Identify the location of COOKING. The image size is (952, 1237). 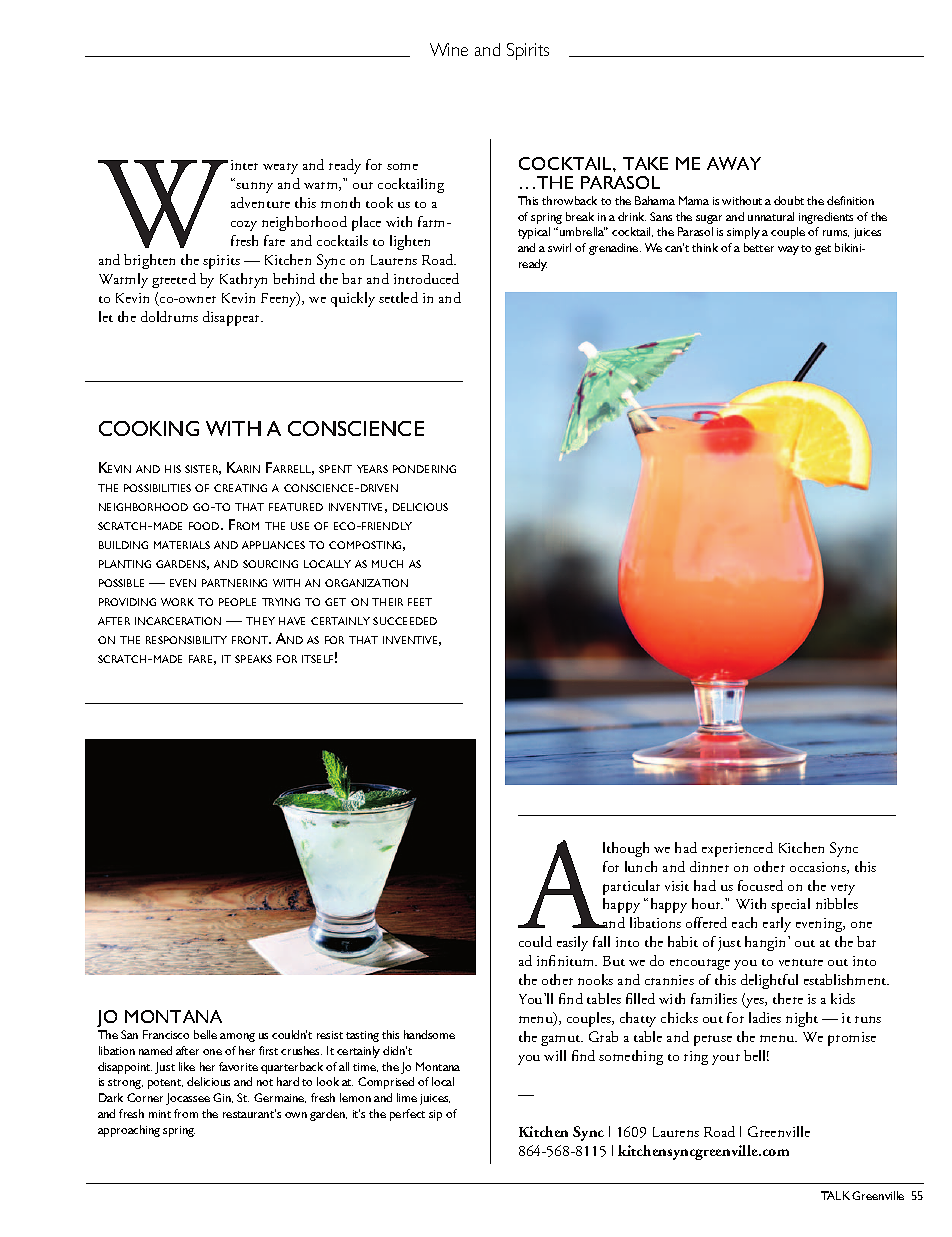
(149, 428).
